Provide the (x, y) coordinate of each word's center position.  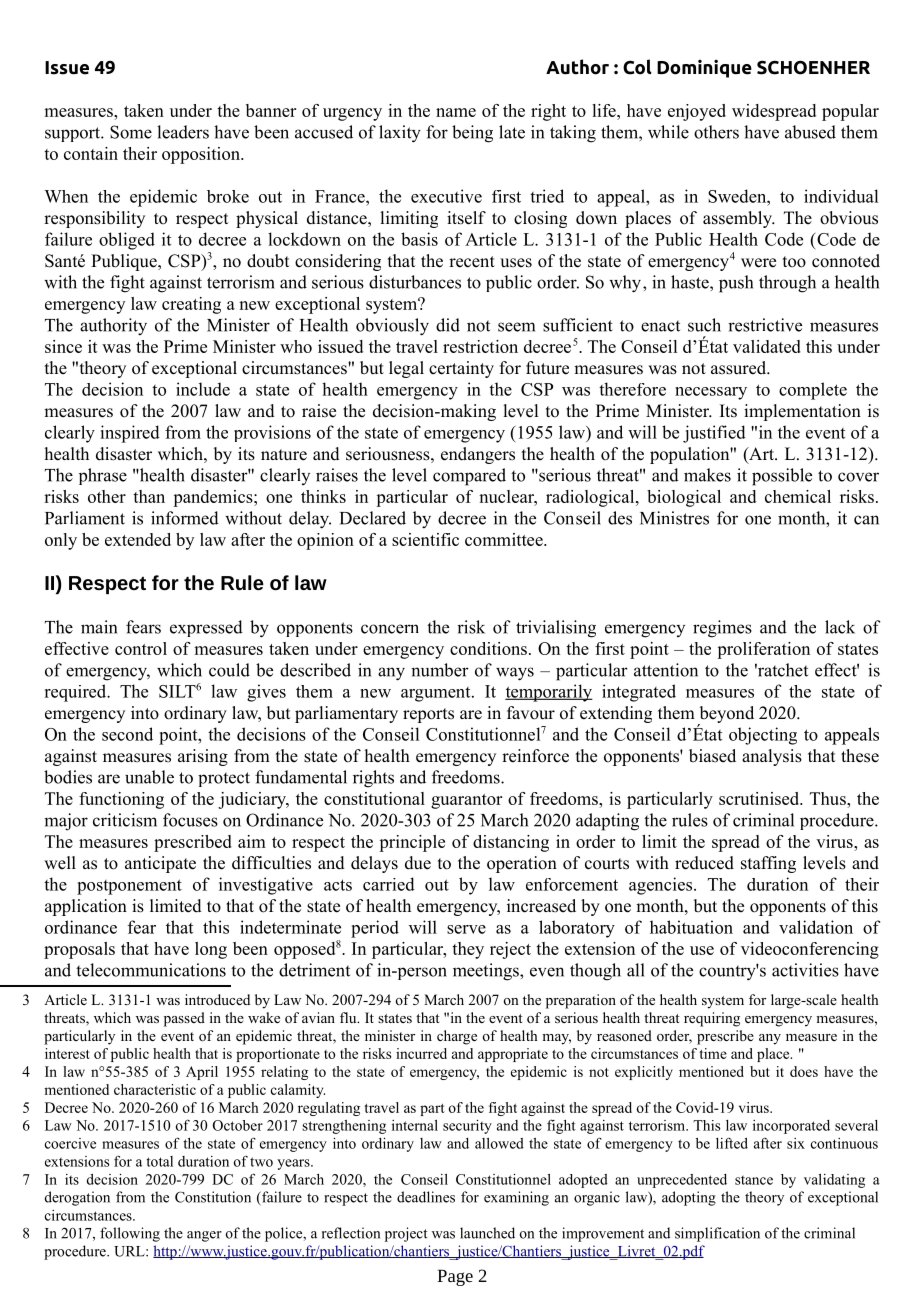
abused (810, 132)
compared (469, 477)
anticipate (160, 864)
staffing (768, 864)
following (130, 1234)
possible (782, 477)
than (149, 496)
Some (131, 132)
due (418, 863)
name (456, 112)
